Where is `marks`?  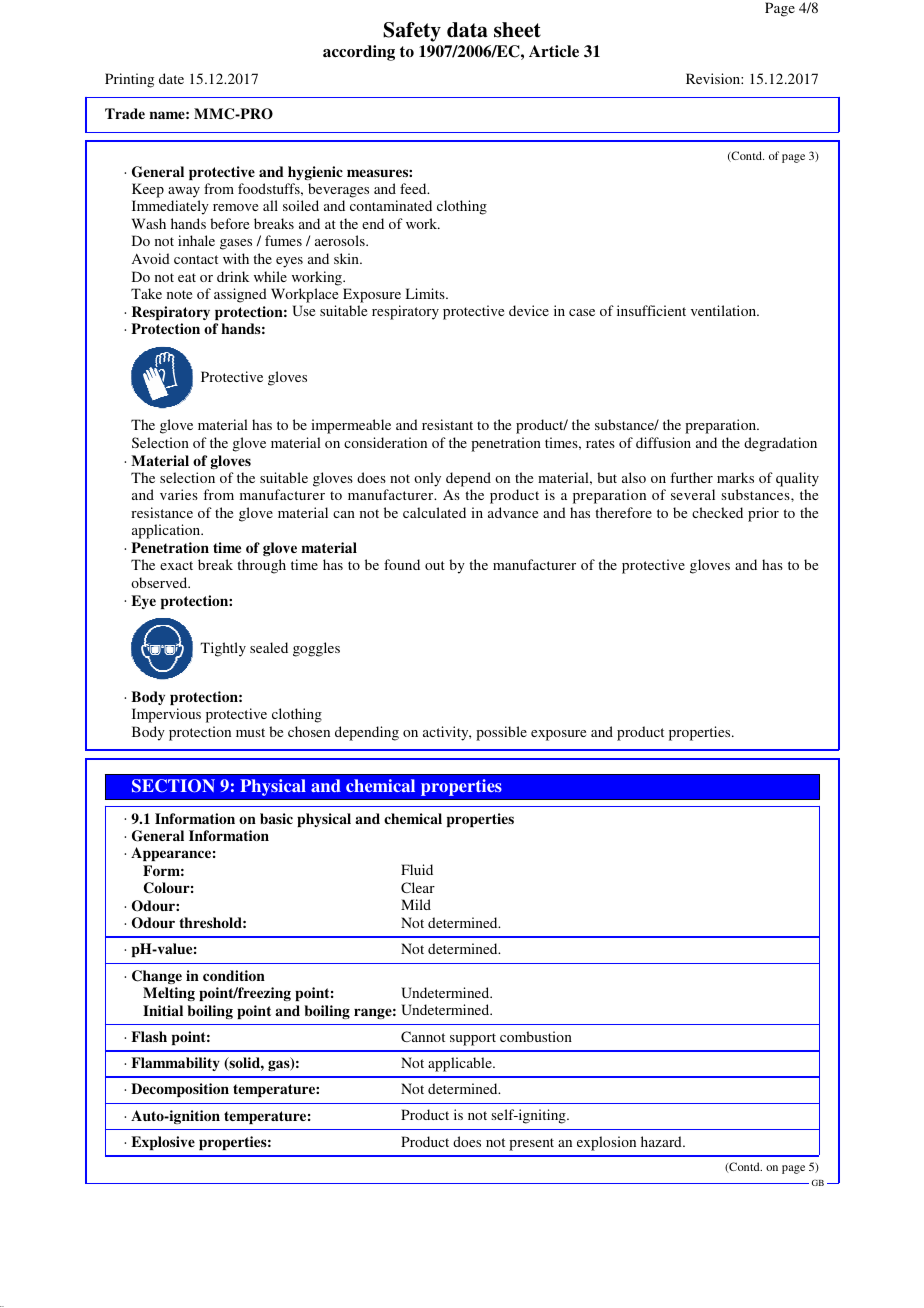
marks is located at coordinates (735, 477).
